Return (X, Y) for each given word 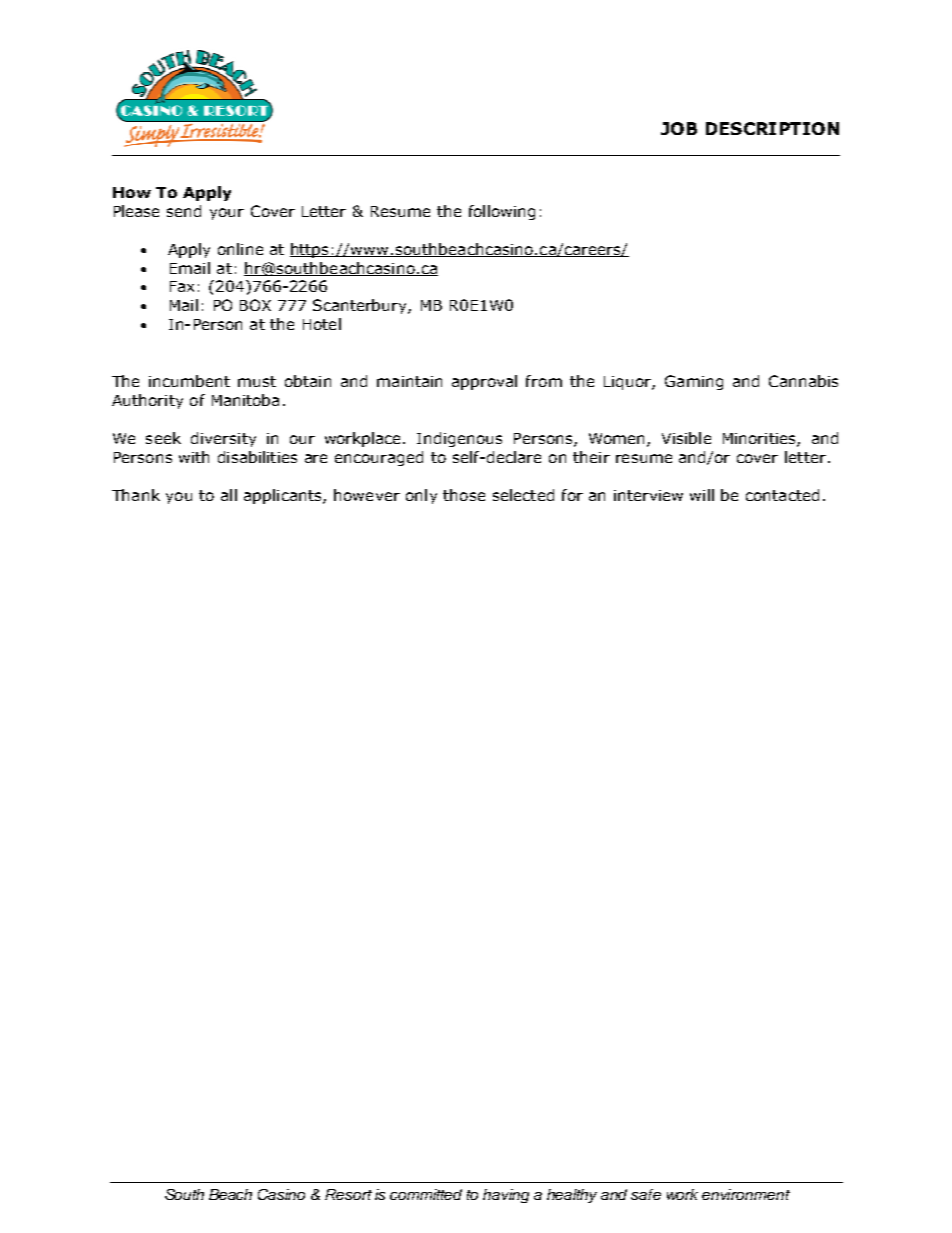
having (506, 1196)
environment (746, 1194)
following (502, 212)
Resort (348, 1194)
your (227, 214)
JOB (679, 128)
